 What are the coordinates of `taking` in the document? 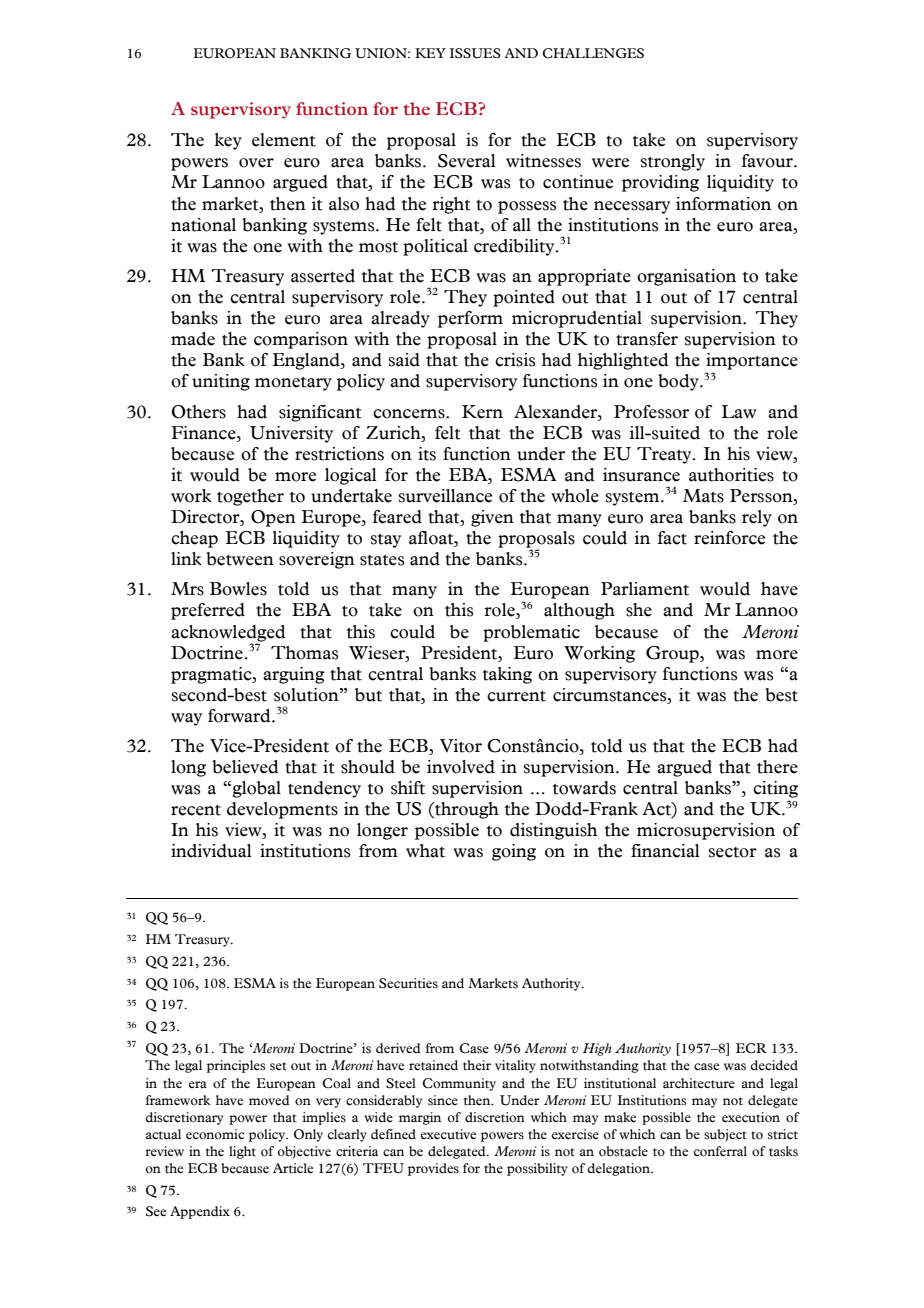 It's located at (507, 675).
